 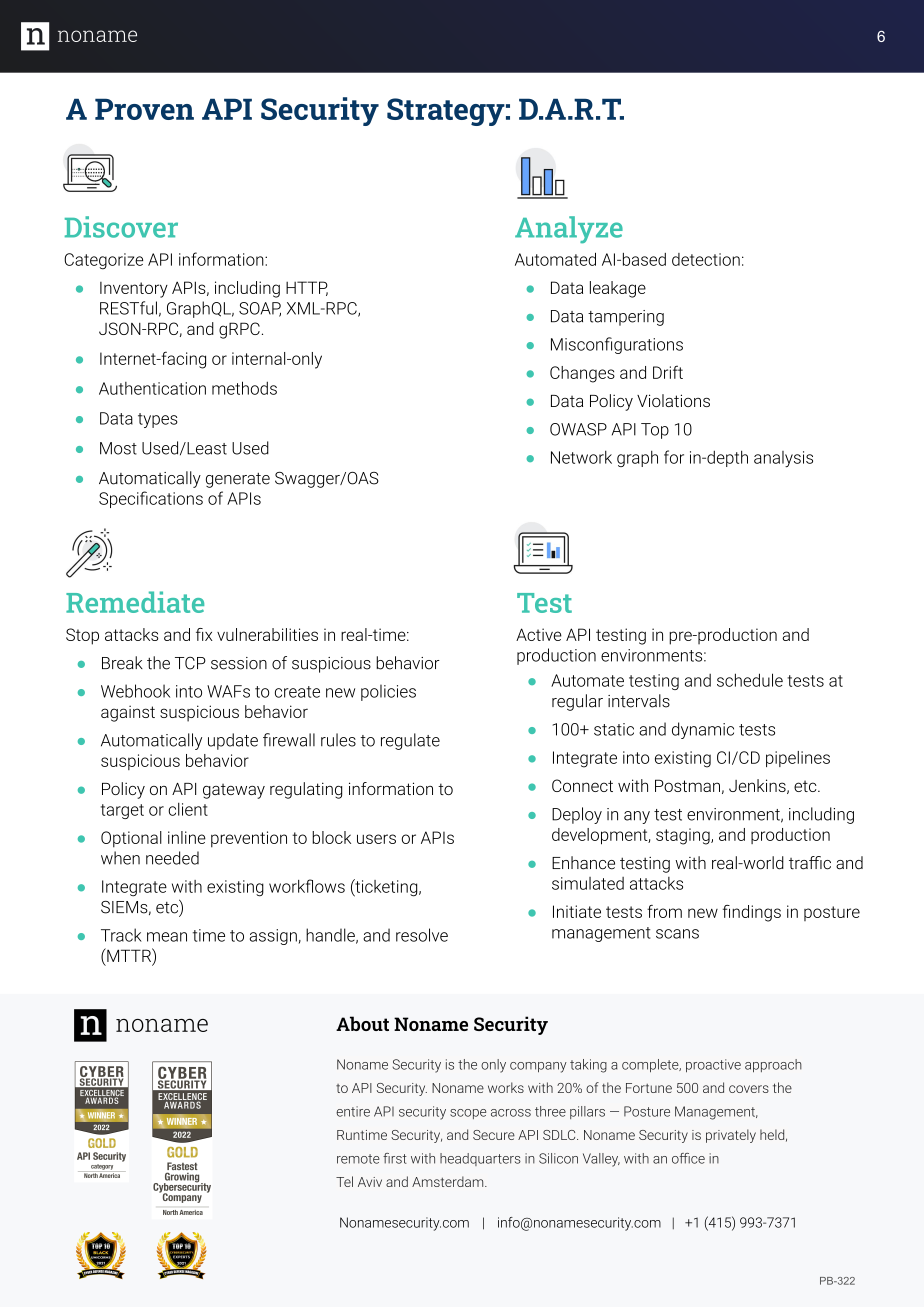 What do you see at coordinates (167, 937) in the page?
I see `mean` at bounding box center [167, 937].
